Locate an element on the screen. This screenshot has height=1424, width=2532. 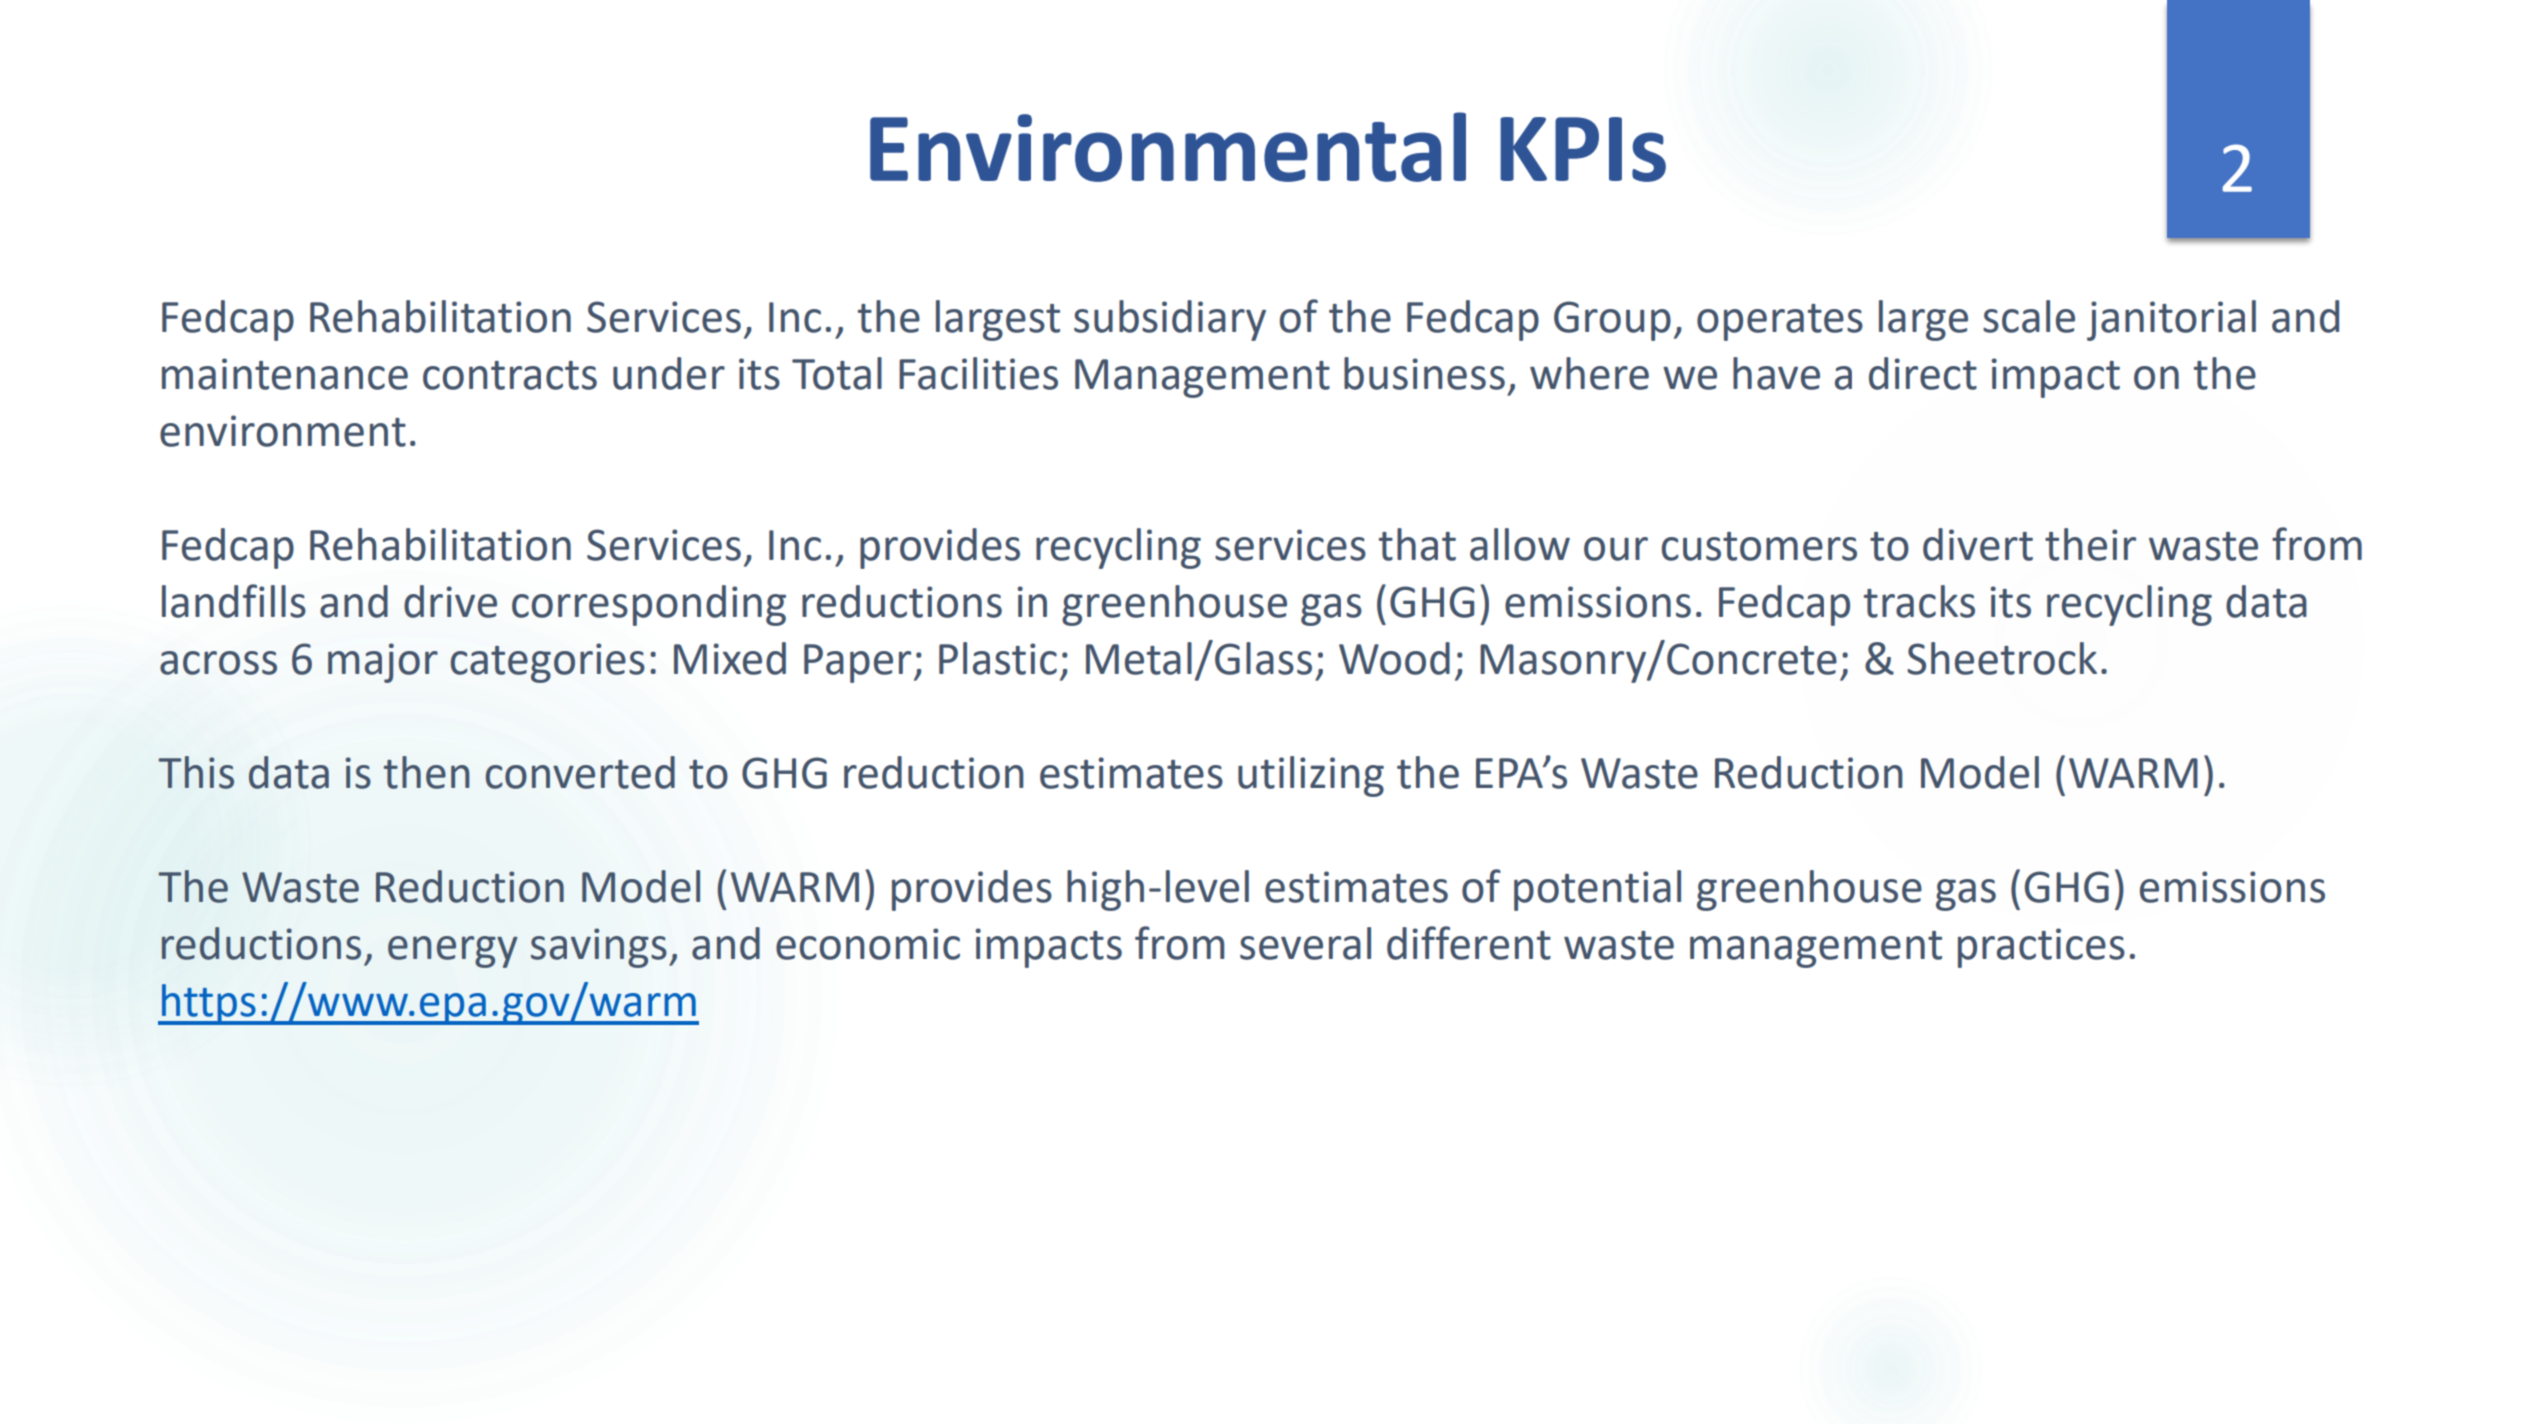
subsidiary is located at coordinates (1170, 320).
